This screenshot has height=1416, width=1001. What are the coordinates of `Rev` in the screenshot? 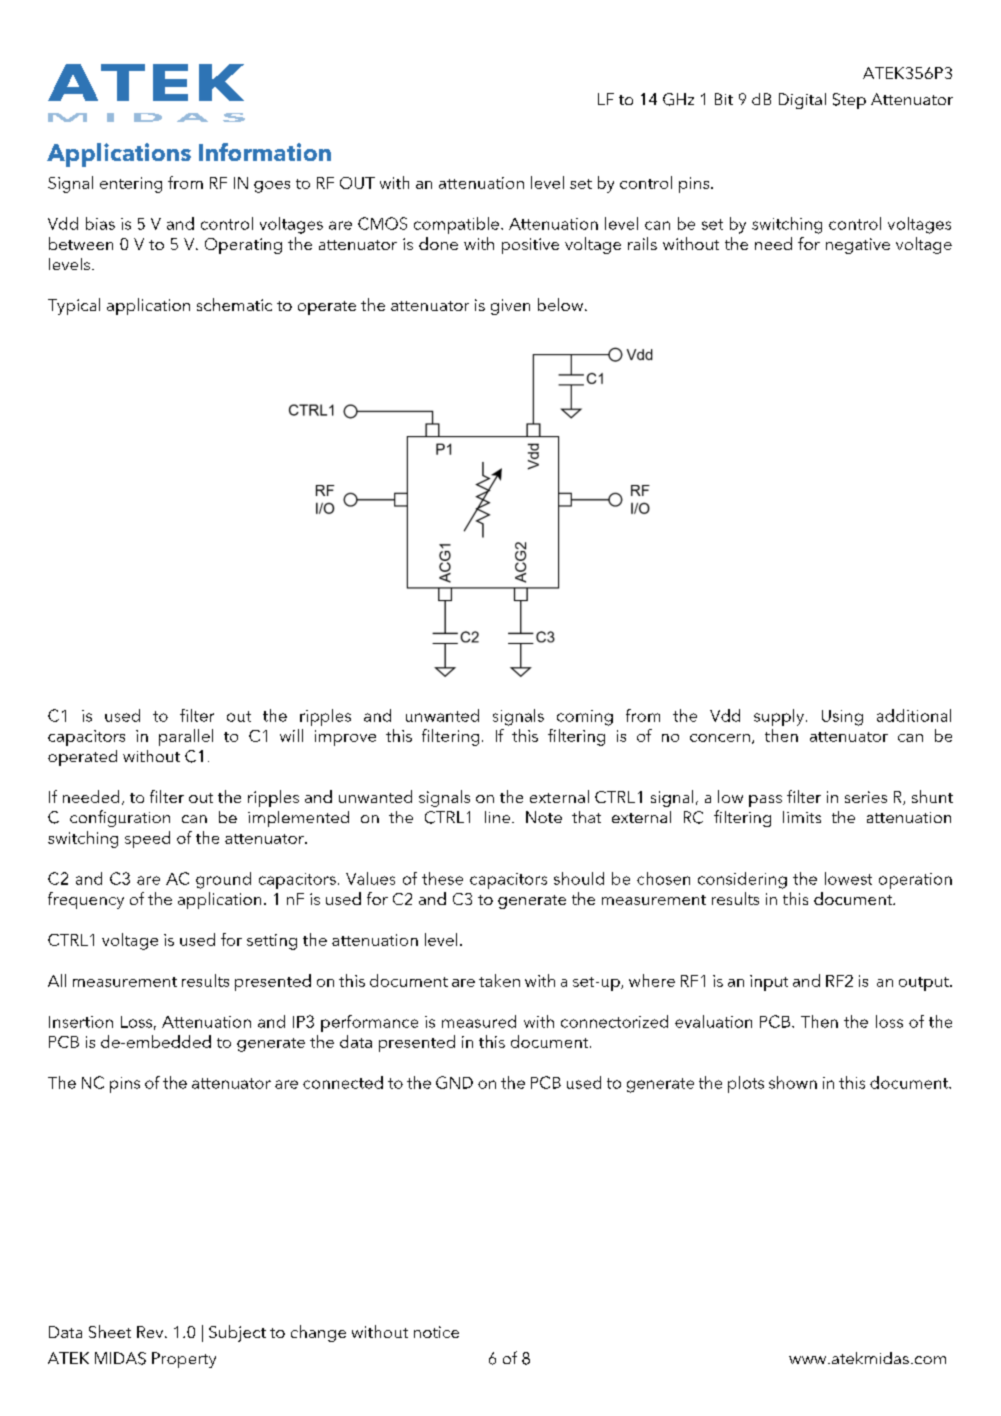 It's located at (151, 1332).
